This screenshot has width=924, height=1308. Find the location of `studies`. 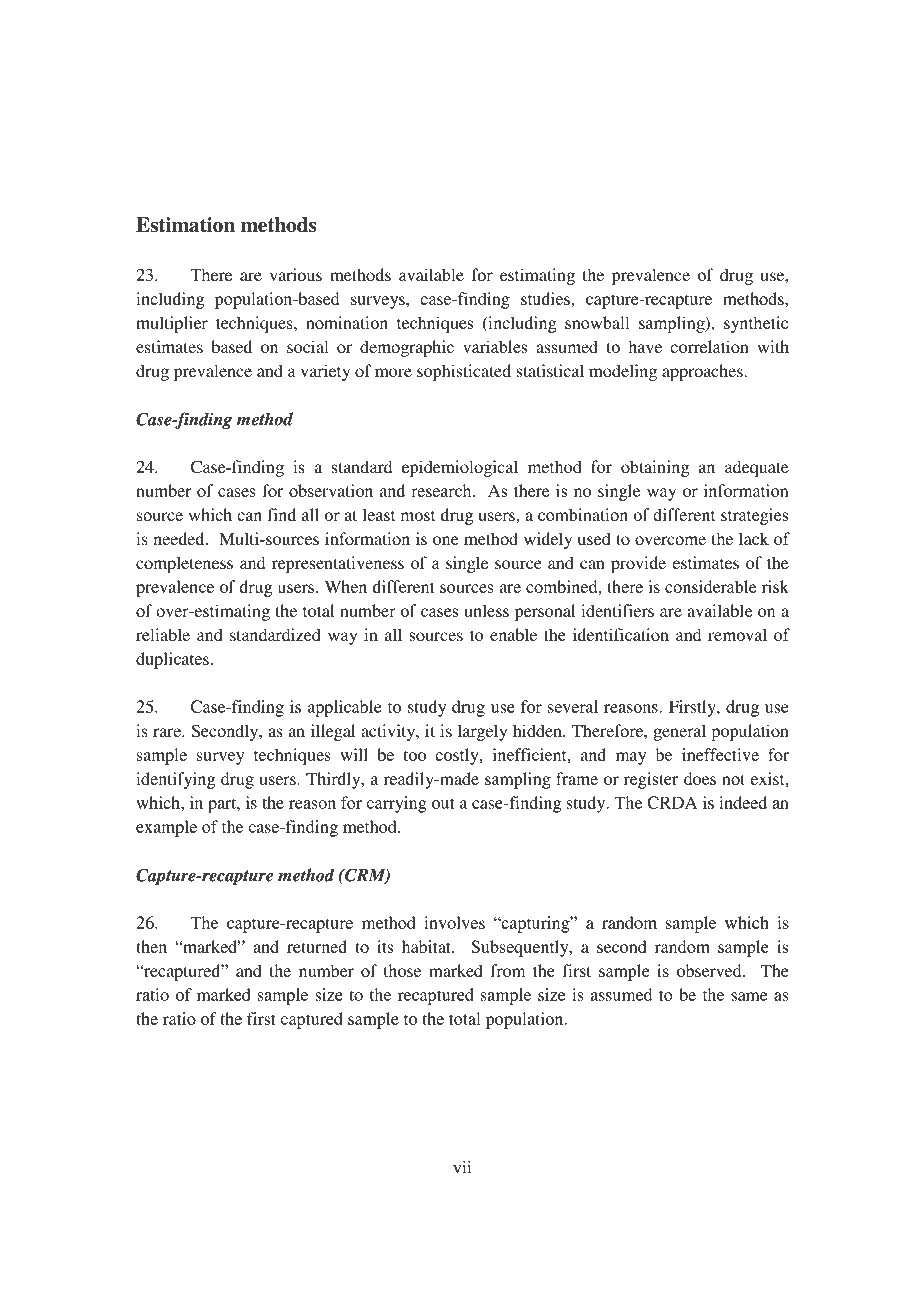

studies is located at coordinates (545, 298).
